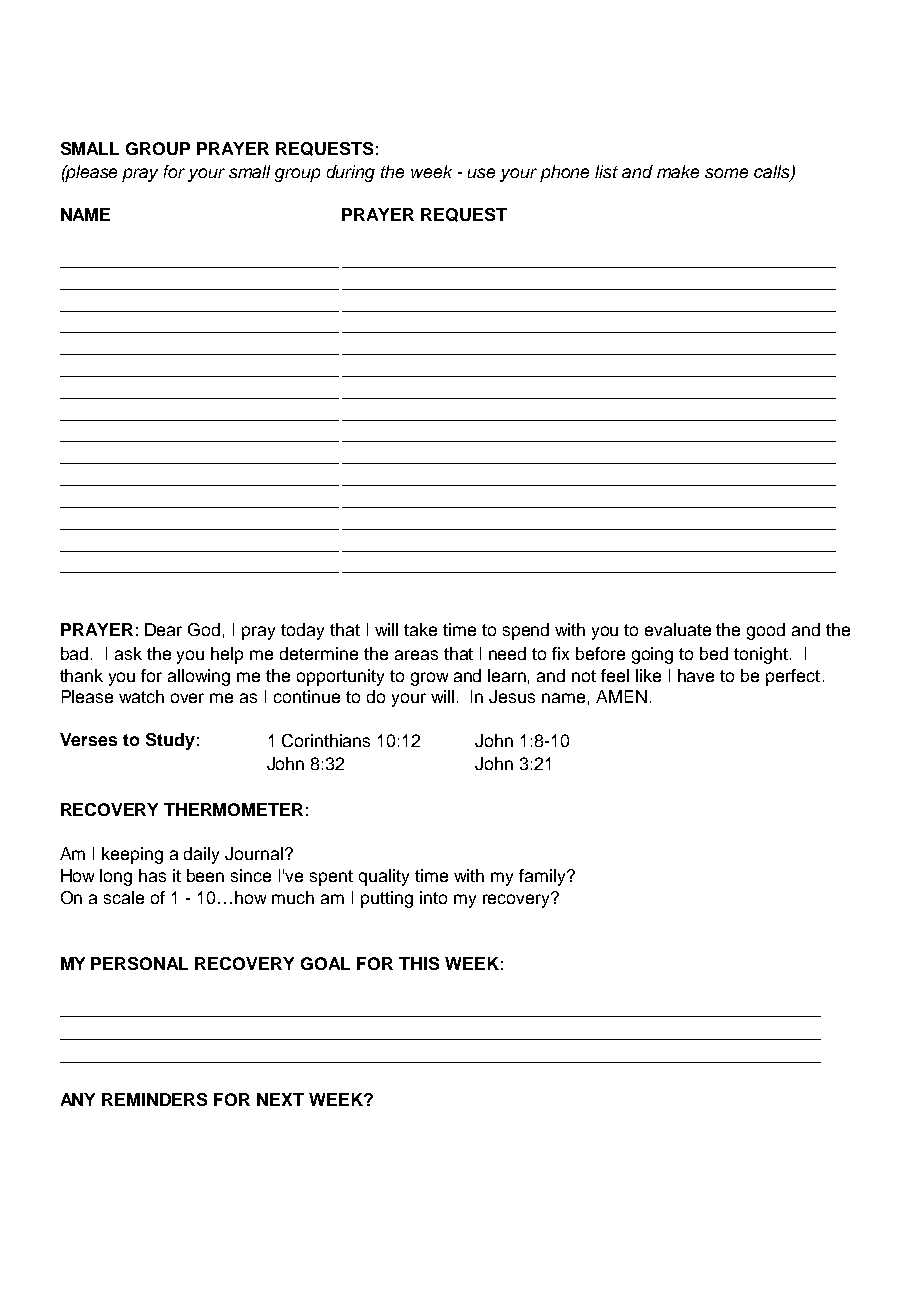  I want to click on during, so click(351, 173).
